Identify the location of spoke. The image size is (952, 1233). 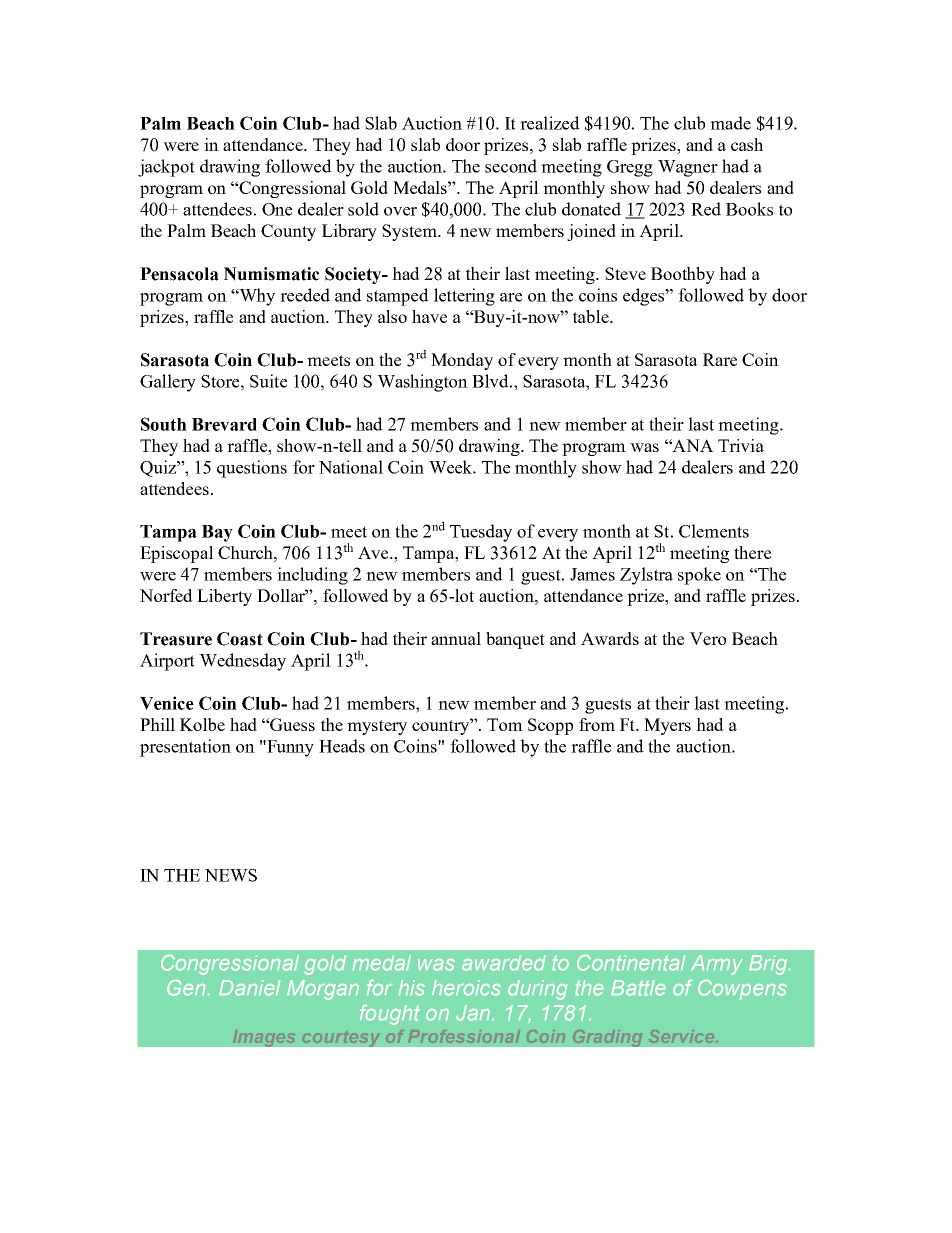
(699, 576).
